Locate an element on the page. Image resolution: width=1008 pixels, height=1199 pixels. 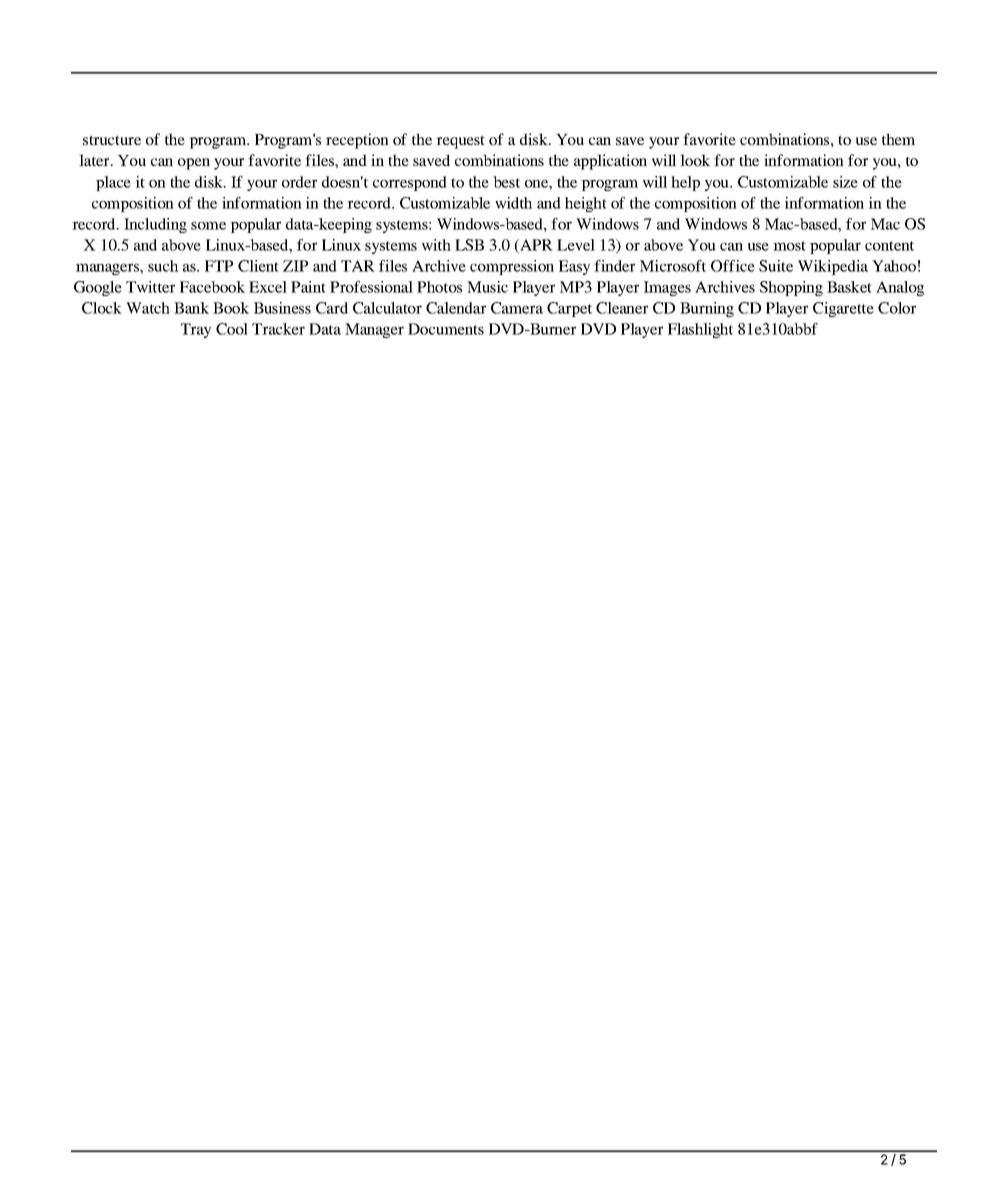
them is located at coordinates (898, 139).
